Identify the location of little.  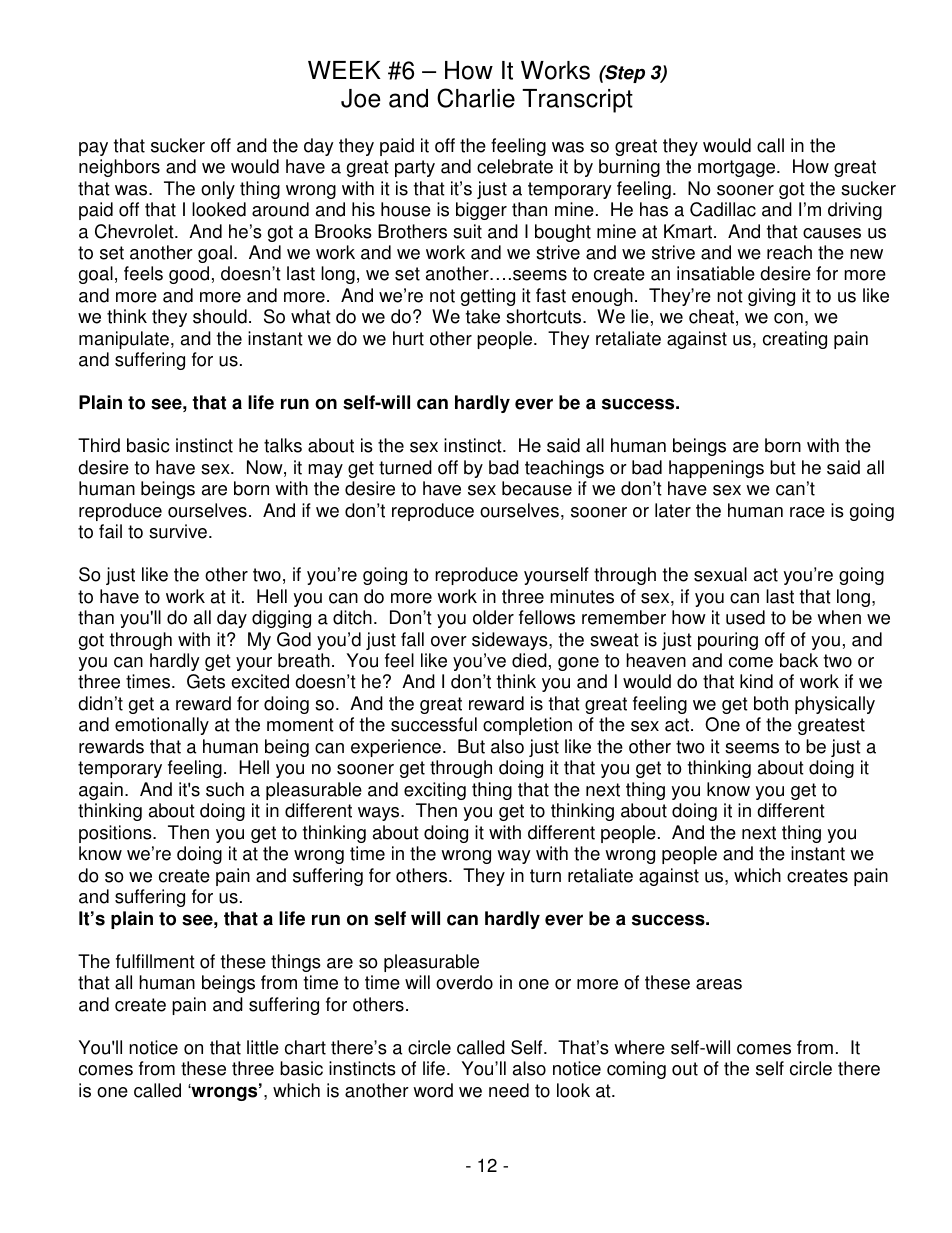
(263, 1047).
